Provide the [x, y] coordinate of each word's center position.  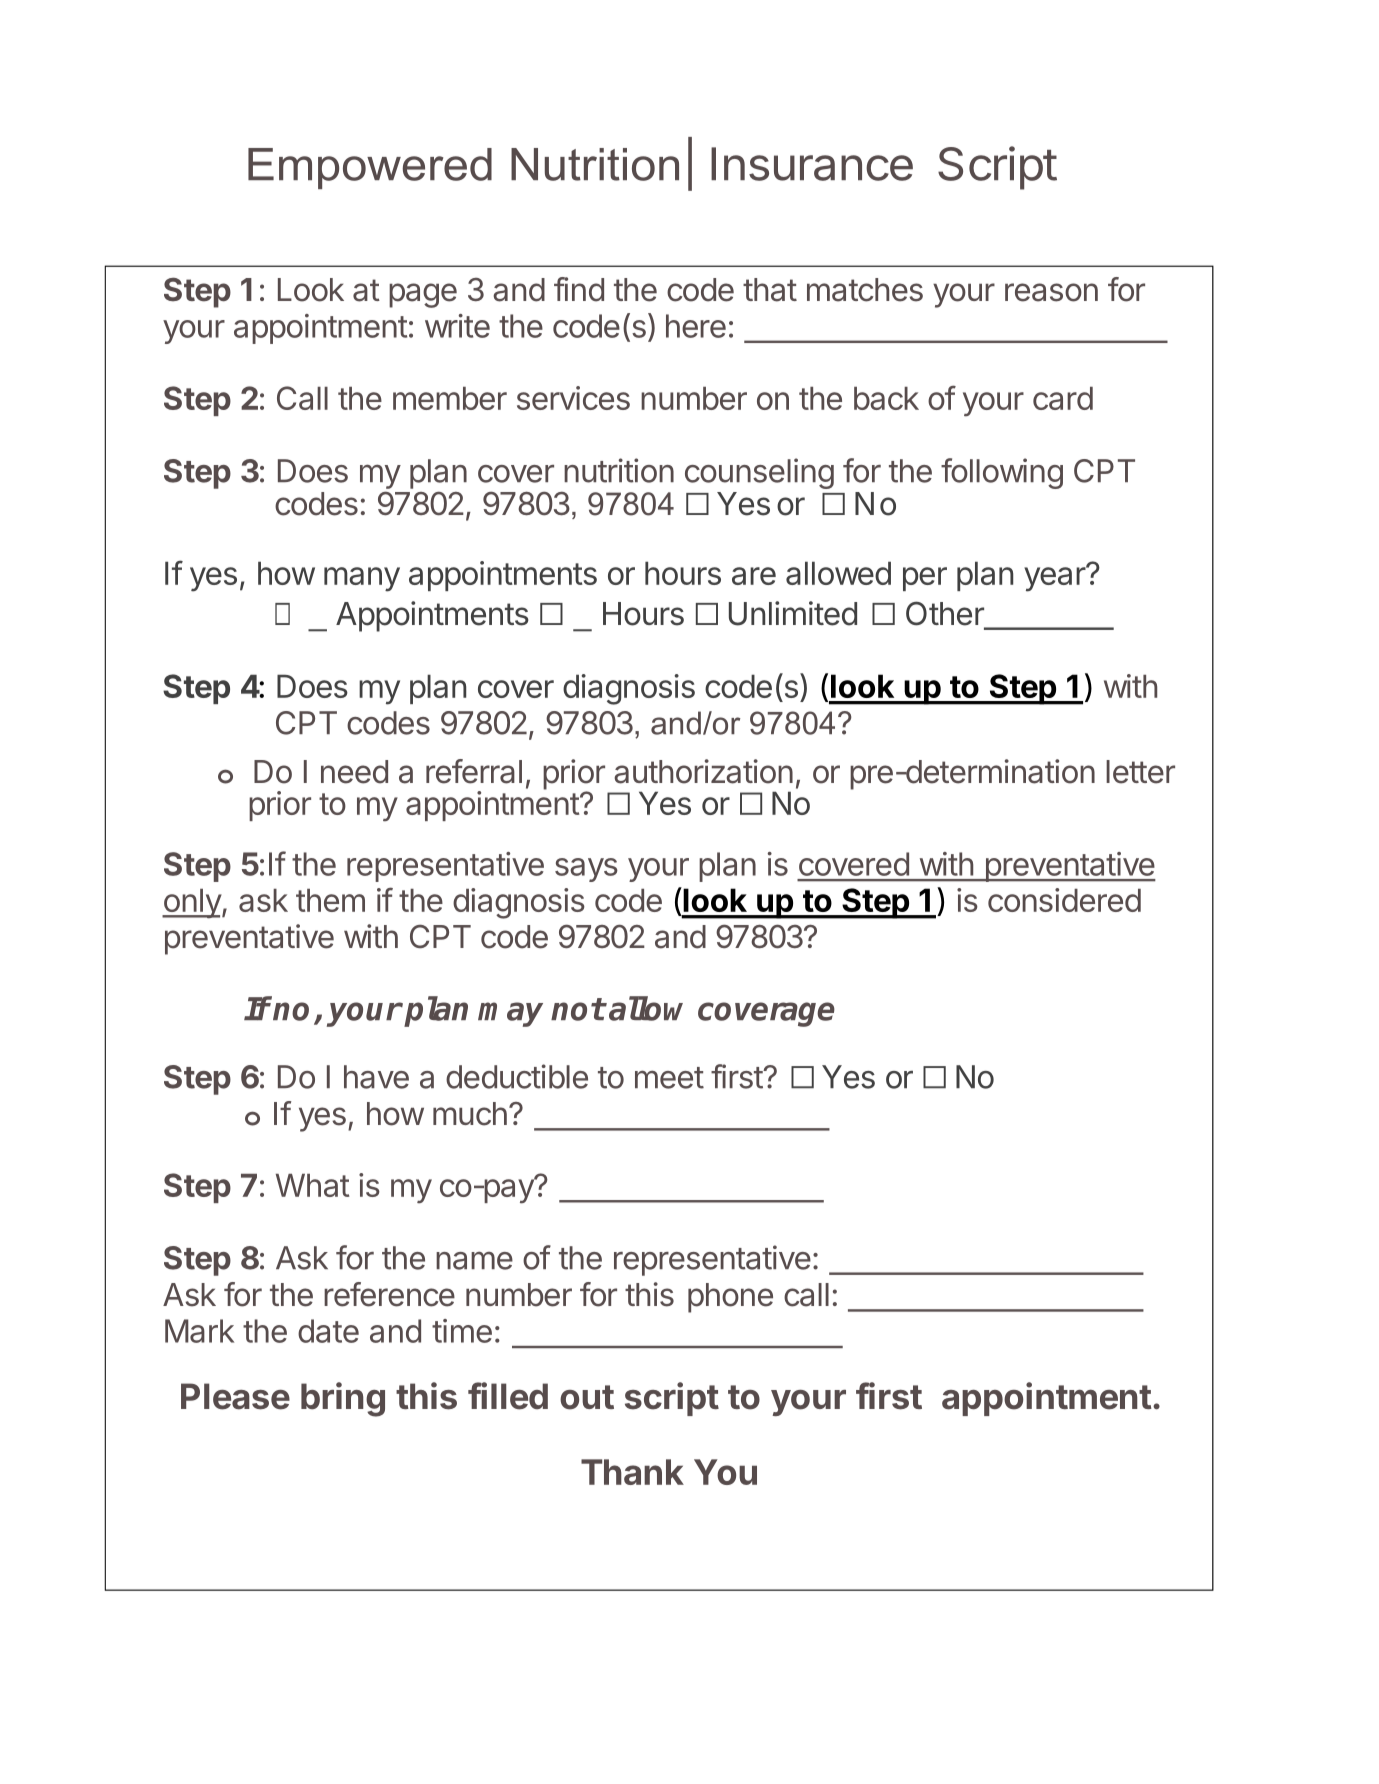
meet [669, 1078]
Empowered [370, 168]
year [1055, 578]
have [376, 1077]
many [362, 579]
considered [1064, 900]
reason [1051, 292]
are [754, 576]
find [579, 289]
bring [343, 1399]
